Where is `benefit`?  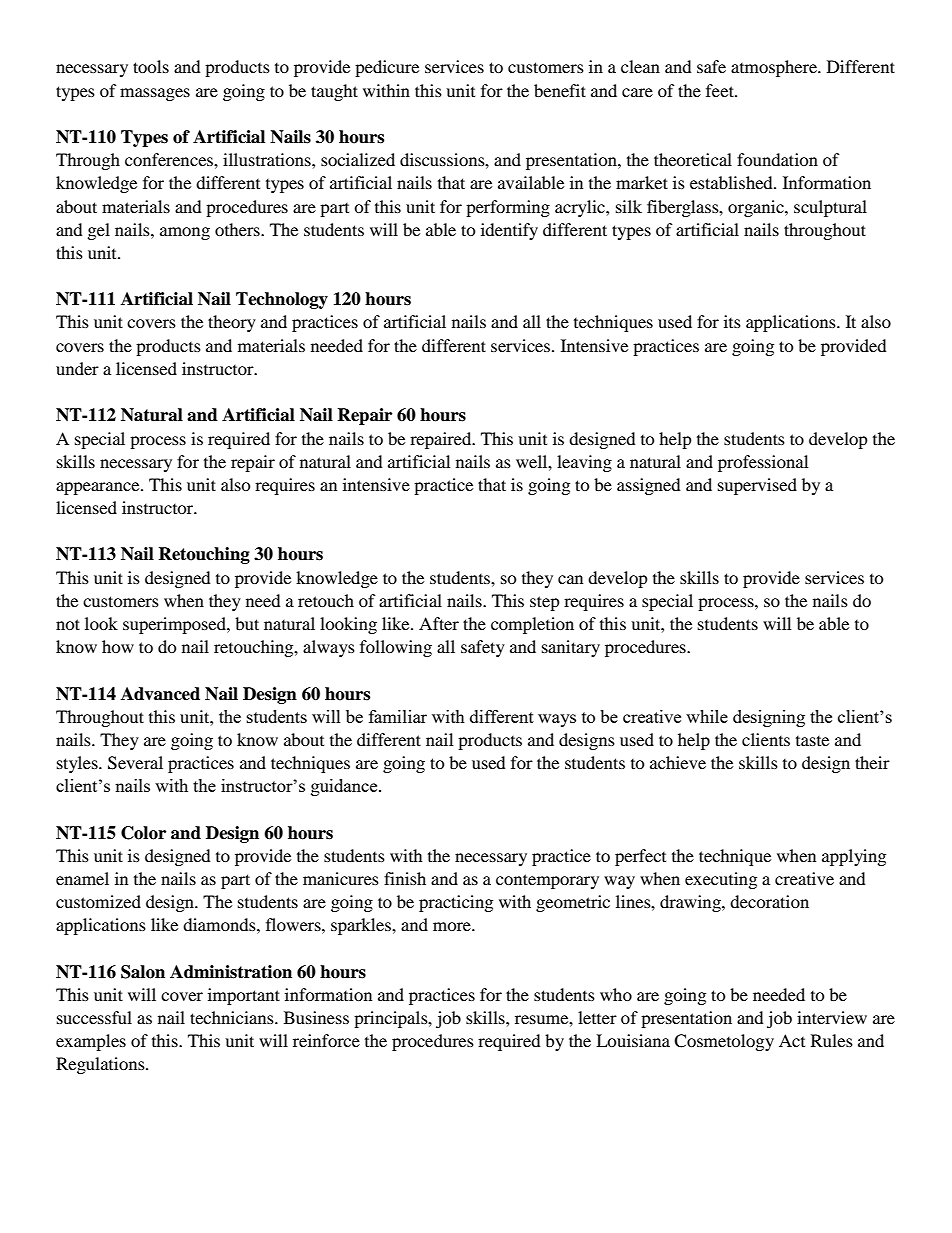
benefit is located at coordinates (560, 90).
